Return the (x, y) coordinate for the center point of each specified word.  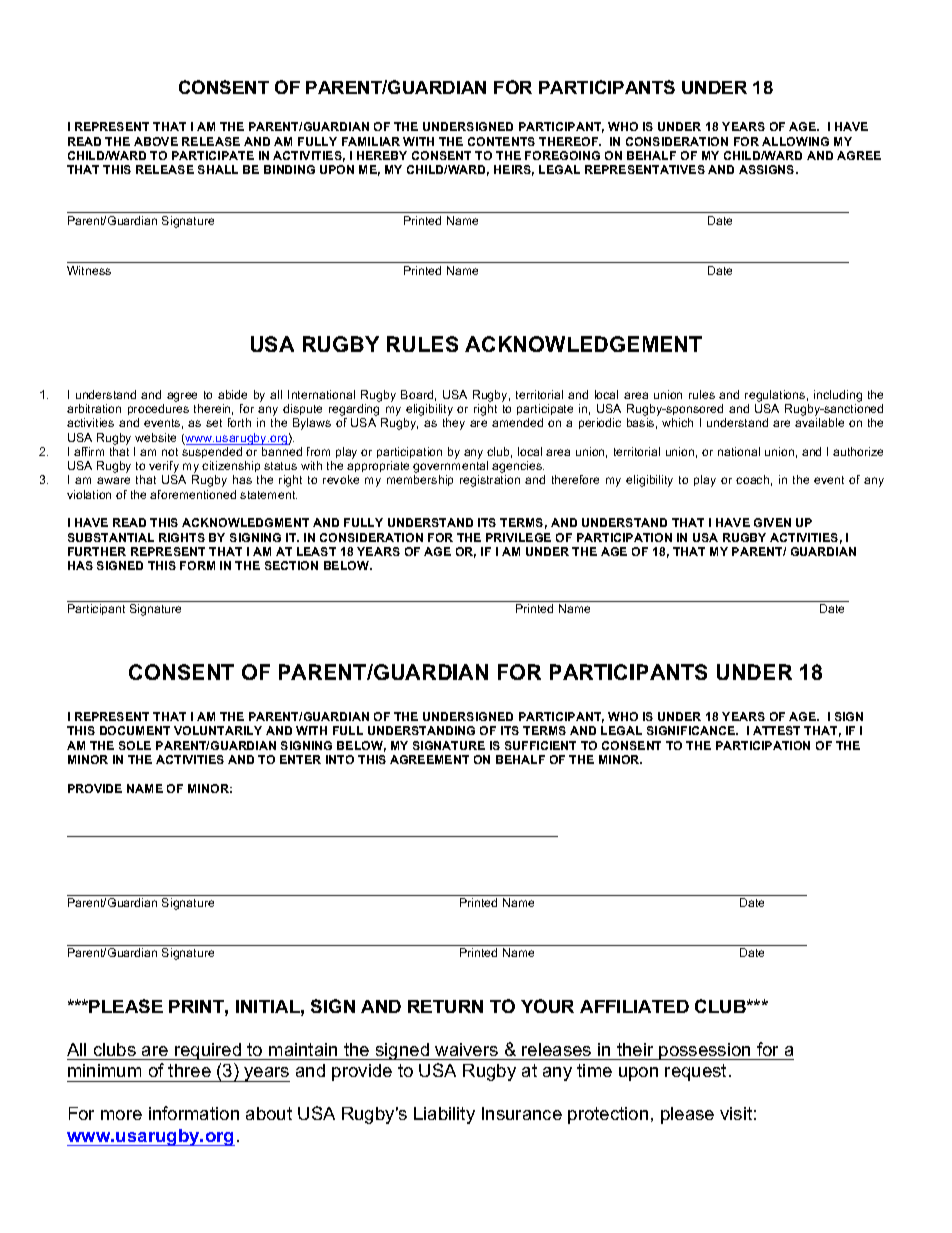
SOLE (135, 745)
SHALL (218, 169)
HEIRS (514, 170)
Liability (444, 1115)
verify (165, 468)
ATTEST (776, 730)
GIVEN (772, 522)
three (189, 1070)
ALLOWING (795, 141)
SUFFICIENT (540, 745)
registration (490, 481)
